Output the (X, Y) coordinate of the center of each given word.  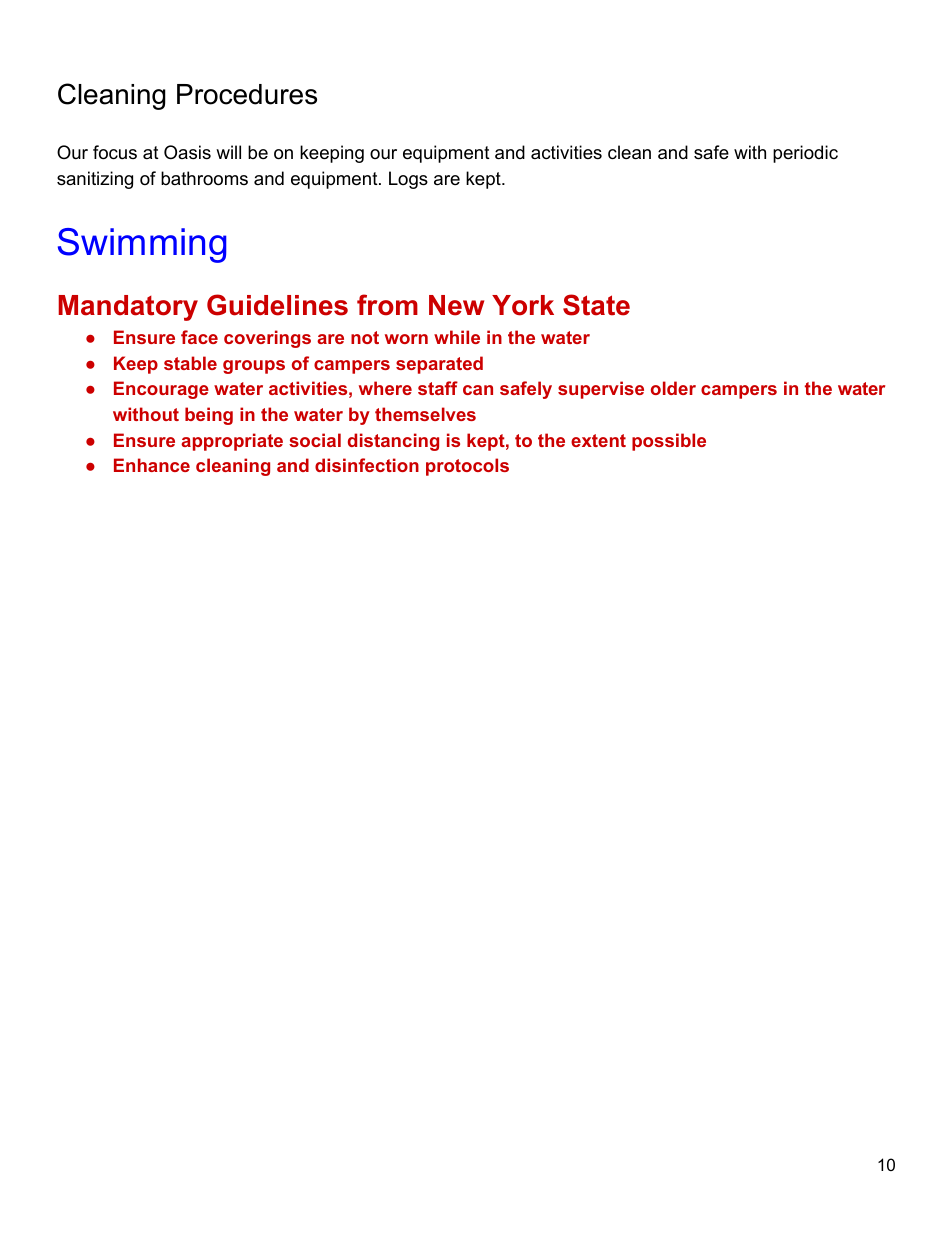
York (523, 305)
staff (438, 388)
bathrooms (204, 178)
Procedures (247, 94)
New (456, 305)
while (457, 337)
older (673, 388)
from (387, 305)
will (228, 152)
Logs (408, 180)
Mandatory (128, 308)
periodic (805, 154)
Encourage (161, 390)
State (596, 305)
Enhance (152, 465)
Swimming (142, 245)
